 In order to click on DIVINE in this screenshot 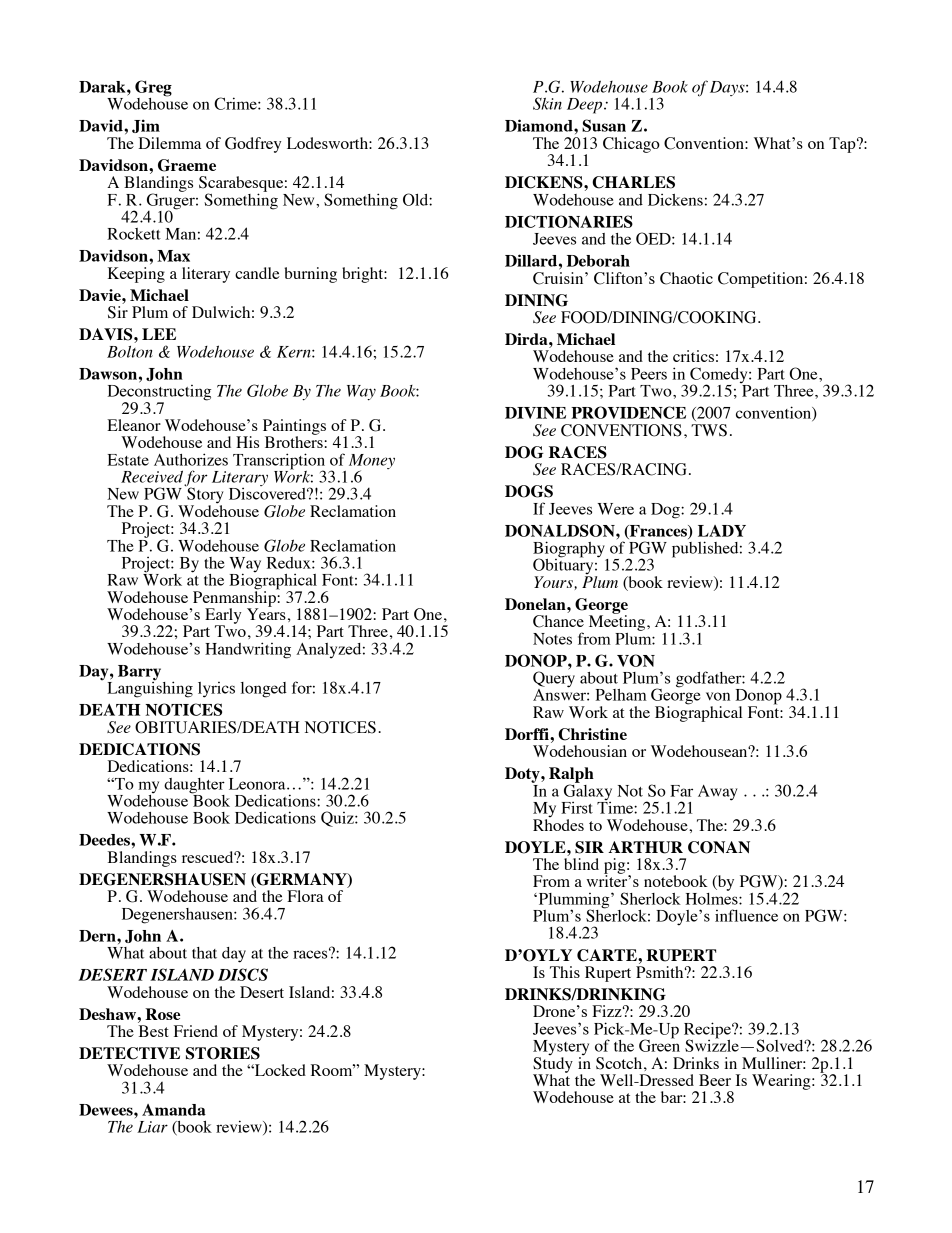, I will do `click(535, 413)`.
